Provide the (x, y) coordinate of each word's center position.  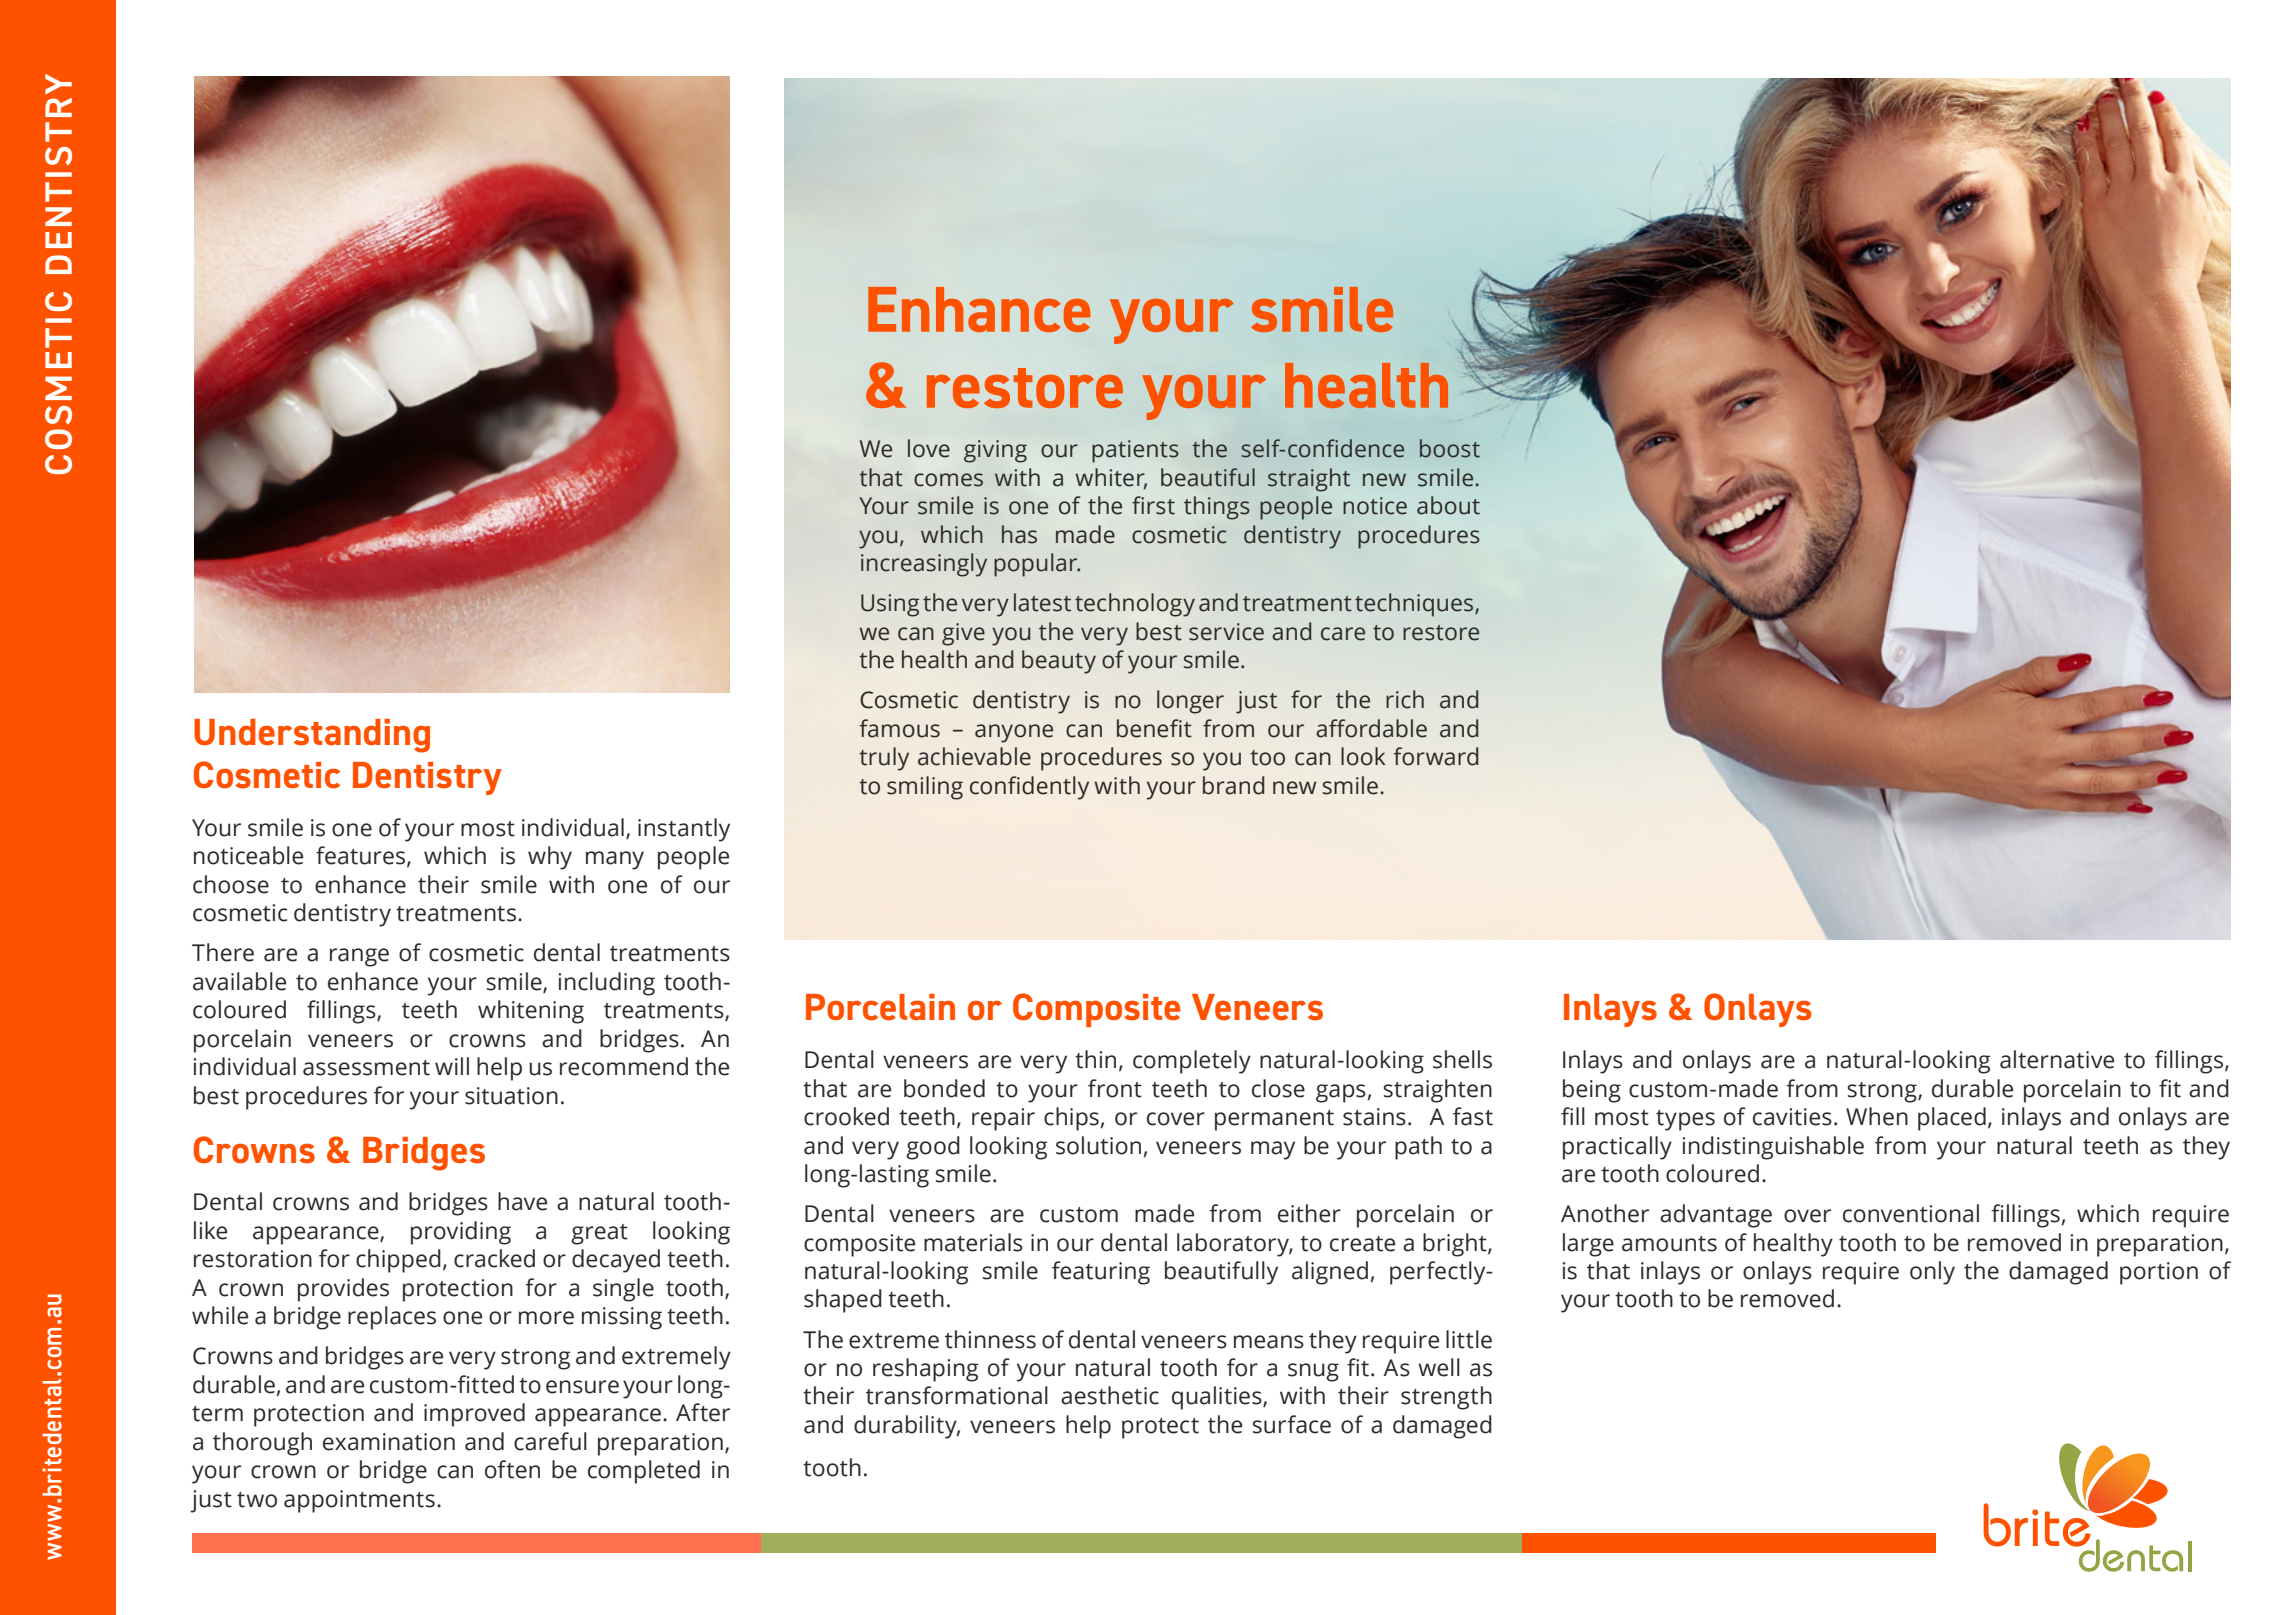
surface (1291, 1424)
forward (1436, 756)
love (929, 448)
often (512, 1469)
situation (511, 1096)
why (550, 858)
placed (1952, 1119)
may (1273, 1150)
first (1153, 505)
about (1448, 505)
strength (1446, 1398)
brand (1234, 785)
